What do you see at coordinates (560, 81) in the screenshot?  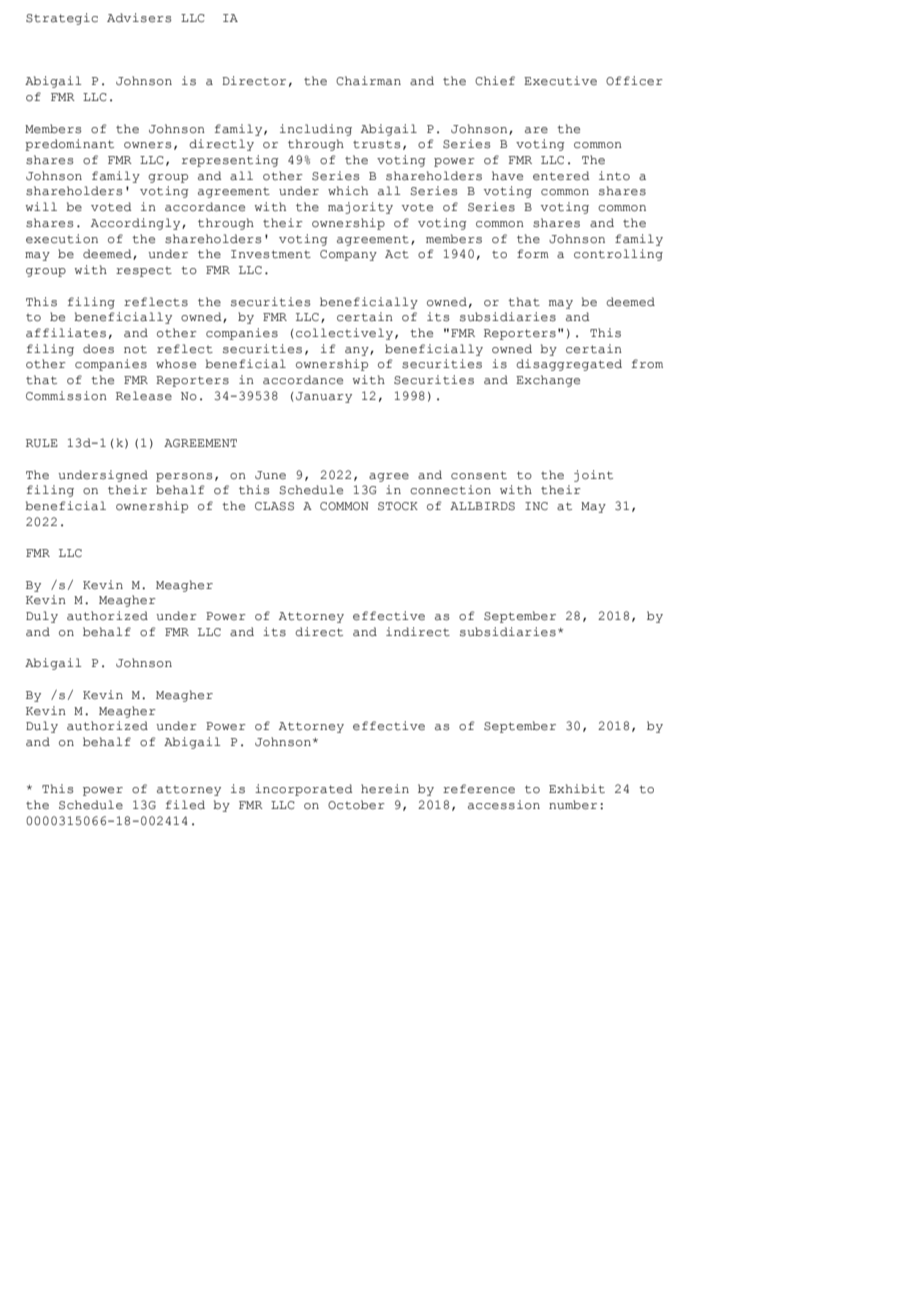 I see `Executive` at bounding box center [560, 81].
